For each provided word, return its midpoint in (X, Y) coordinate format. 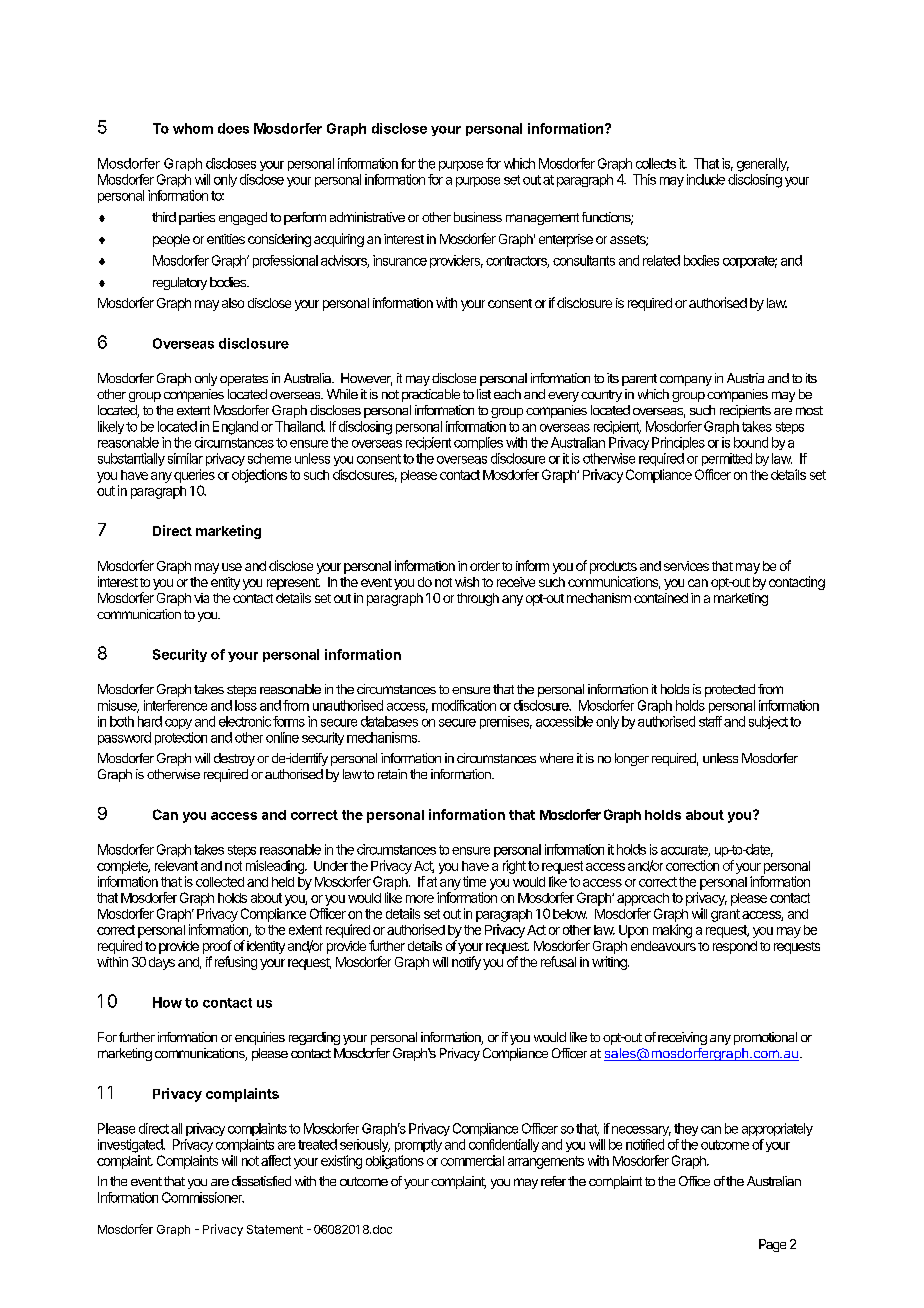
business (478, 217)
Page (772, 1245)
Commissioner (203, 1197)
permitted (727, 459)
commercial (472, 1160)
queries (194, 476)
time (474, 881)
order (485, 566)
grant (725, 915)
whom (193, 128)
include (706, 179)
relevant (176, 866)
